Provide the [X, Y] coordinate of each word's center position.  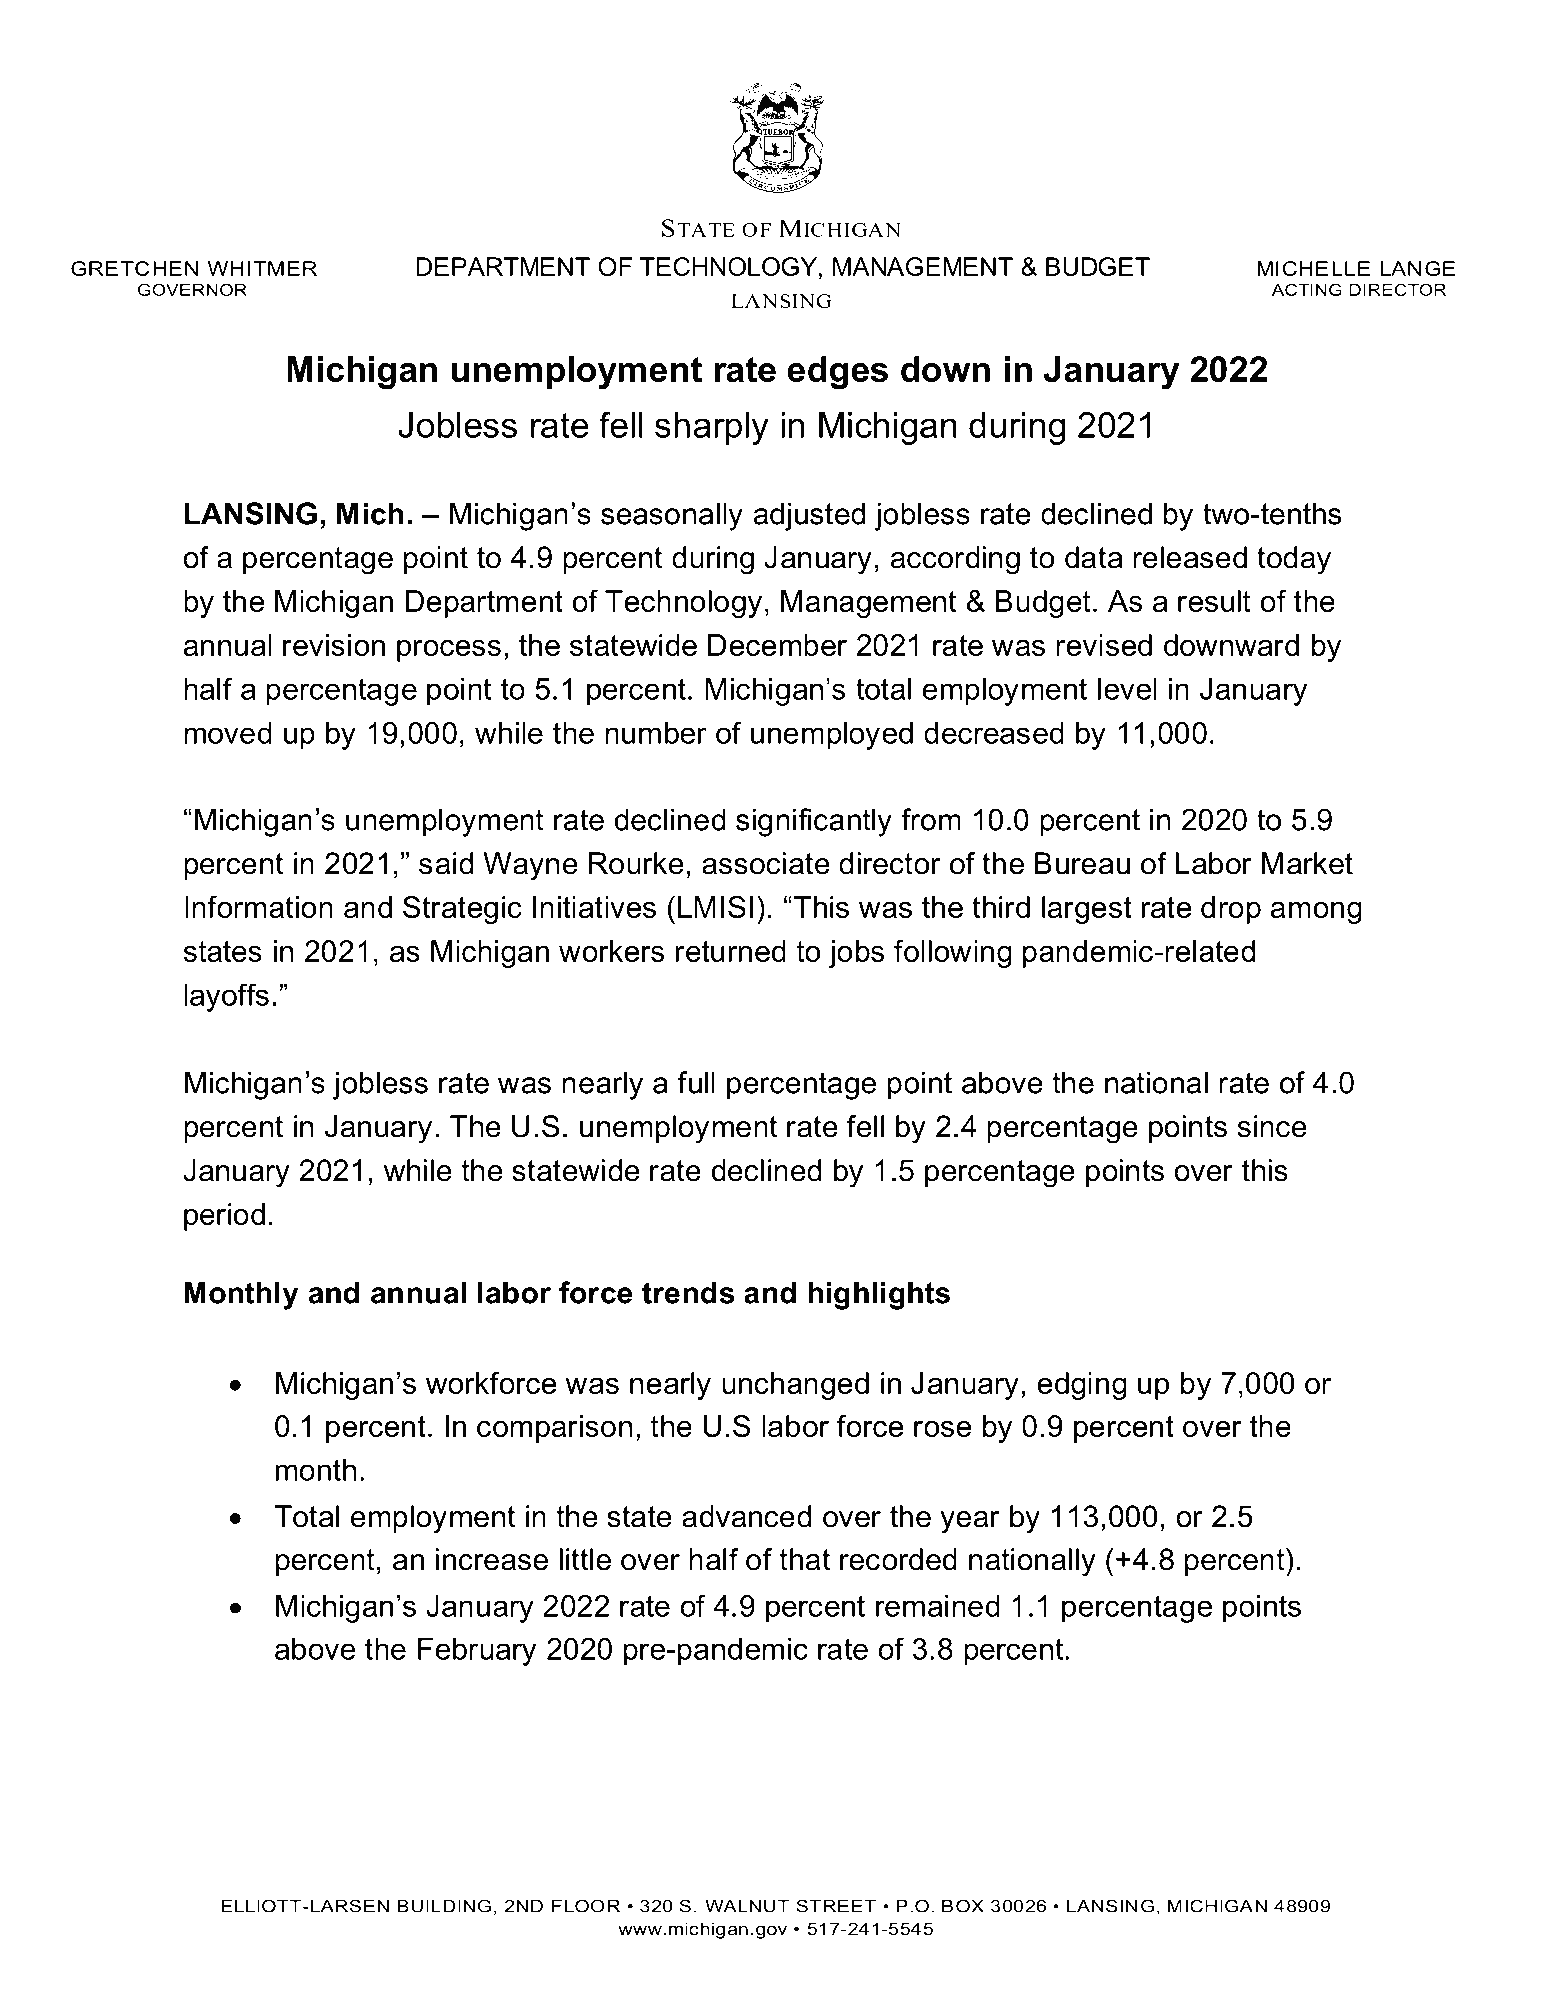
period [224, 1217]
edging [1082, 1386]
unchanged [795, 1386]
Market [1307, 863]
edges [837, 373]
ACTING [1307, 290]
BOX [963, 1906]
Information [259, 907]
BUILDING [444, 1906]
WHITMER [262, 268]
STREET [836, 1906]
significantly [814, 822]
